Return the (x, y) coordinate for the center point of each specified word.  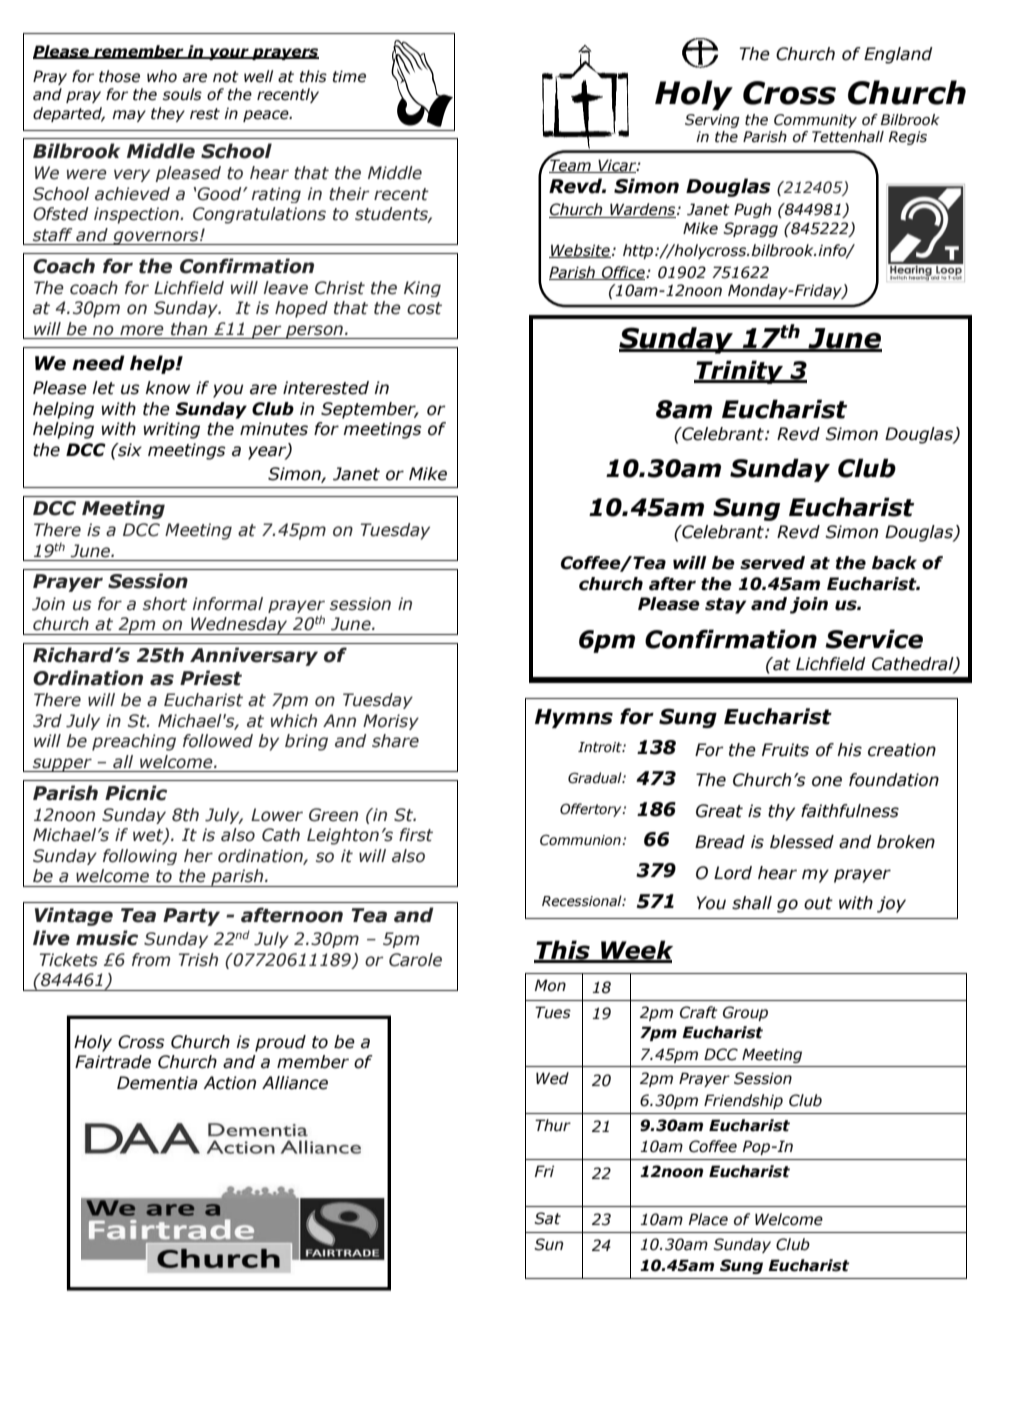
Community (815, 121)
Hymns (574, 718)
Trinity (740, 372)
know (168, 388)
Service (874, 639)
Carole (415, 960)
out (818, 903)
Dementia (157, 1083)
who (162, 76)
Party (191, 917)
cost (424, 308)
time (349, 76)
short (165, 604)
